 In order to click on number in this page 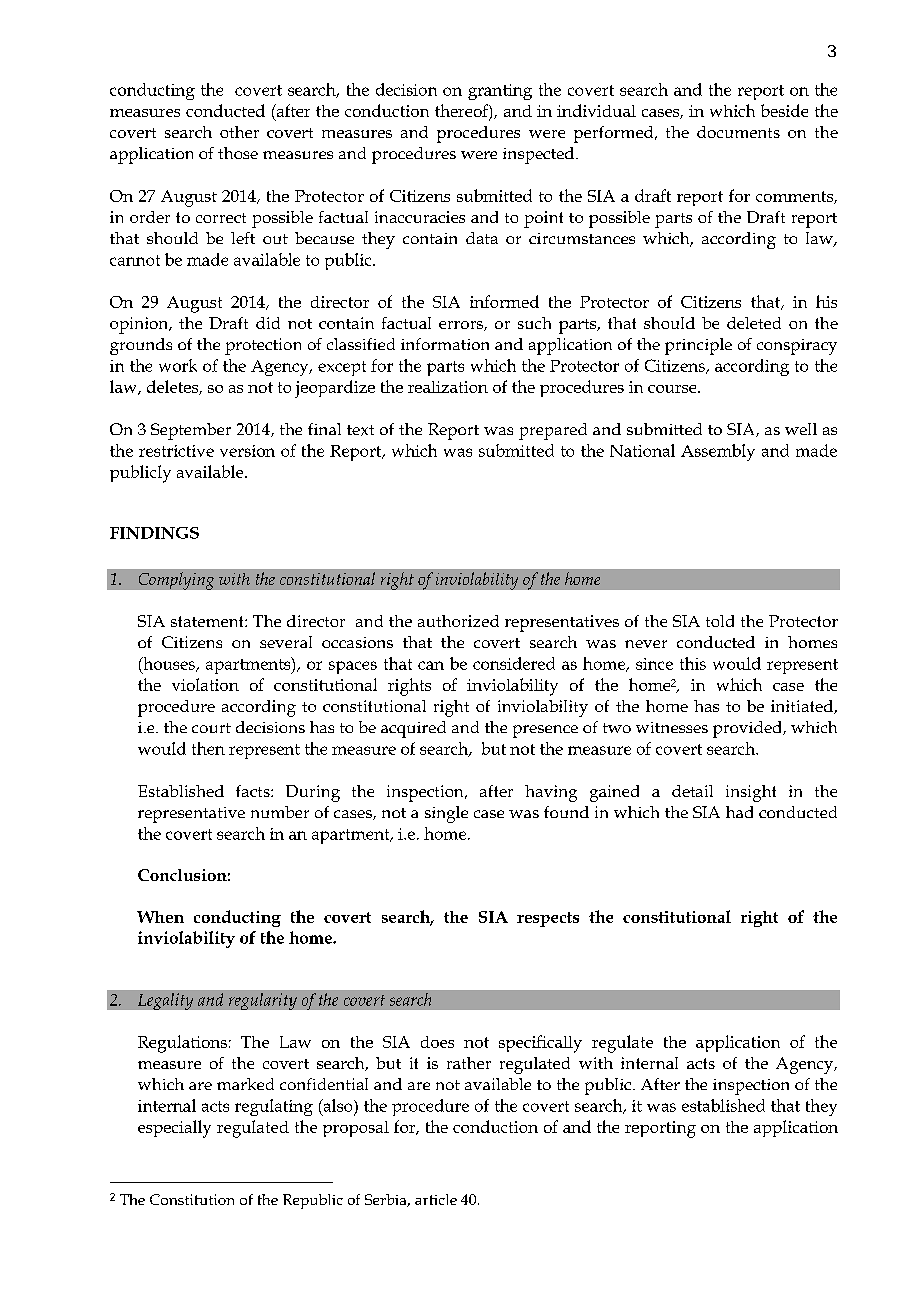, I will do `click(280, 812)`.
